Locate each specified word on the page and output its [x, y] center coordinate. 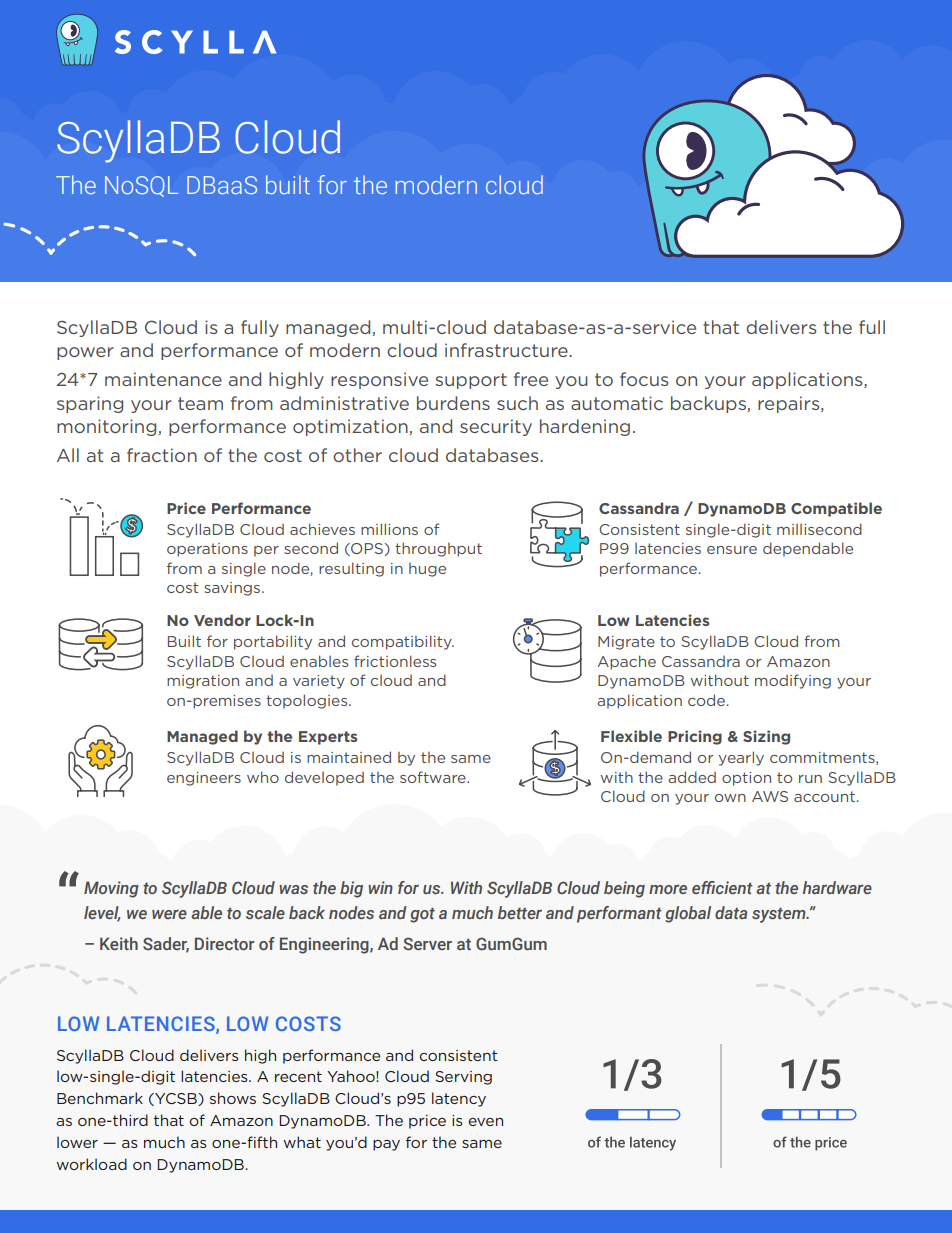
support [471, 381]
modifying [793, 681]
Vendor [222, 620]
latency [459, 1099]
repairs [790, 404]
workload [91, 1164]
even [485, 1122]
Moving [111, 889]
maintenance [163, 379]
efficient [722, 887]
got [422, 915]
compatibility [403, 642]
